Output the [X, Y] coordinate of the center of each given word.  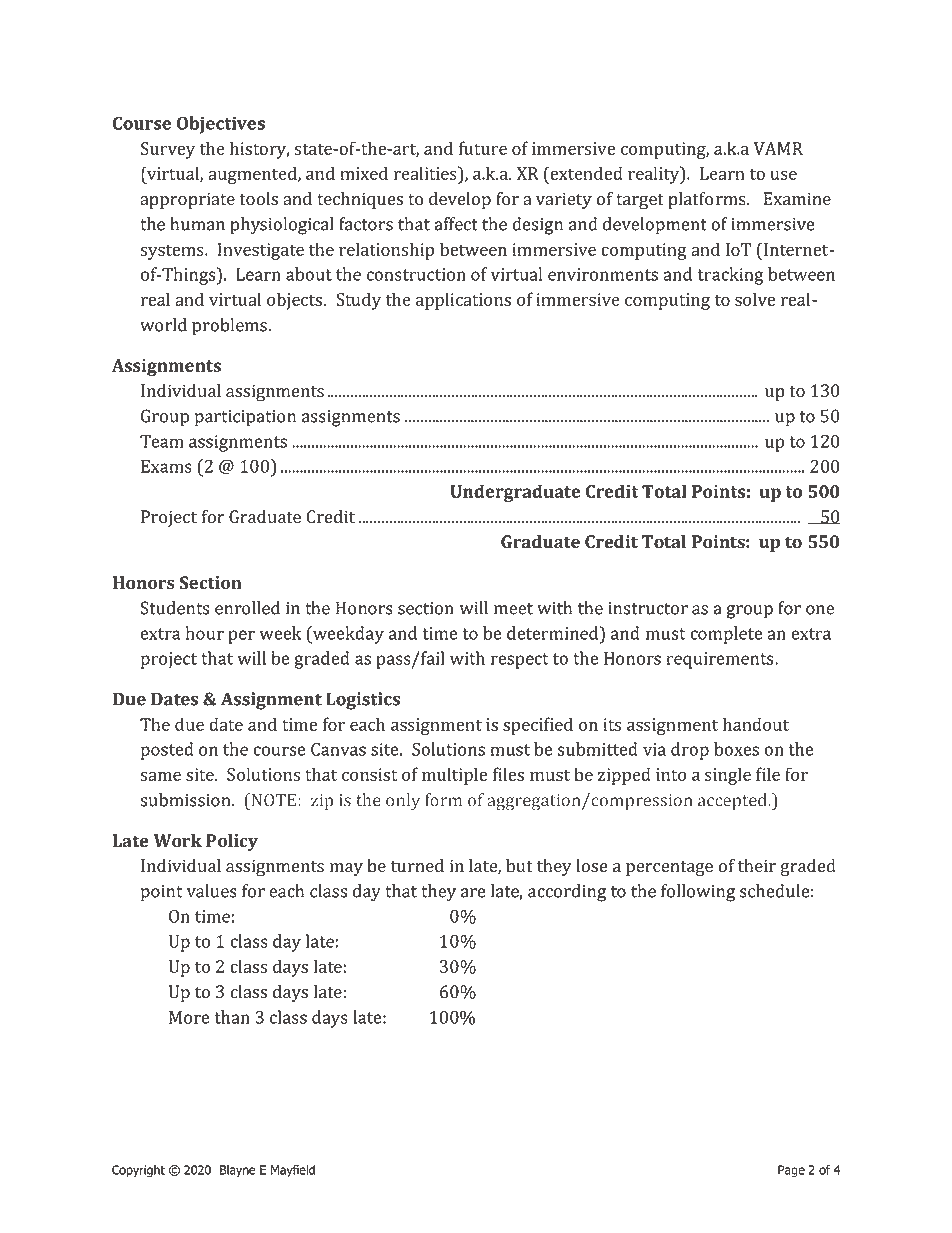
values [212, 891]
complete [726, 635]
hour [205, 633]
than [232, 1017]
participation [245, 418]
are [473, 893]
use [783, 175]
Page [791, 1171]
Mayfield [293, 1171]
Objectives [221, 125]
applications [463, 301]
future [483, 148]
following [698, 893]
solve [755, 299]
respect [520, 661]
